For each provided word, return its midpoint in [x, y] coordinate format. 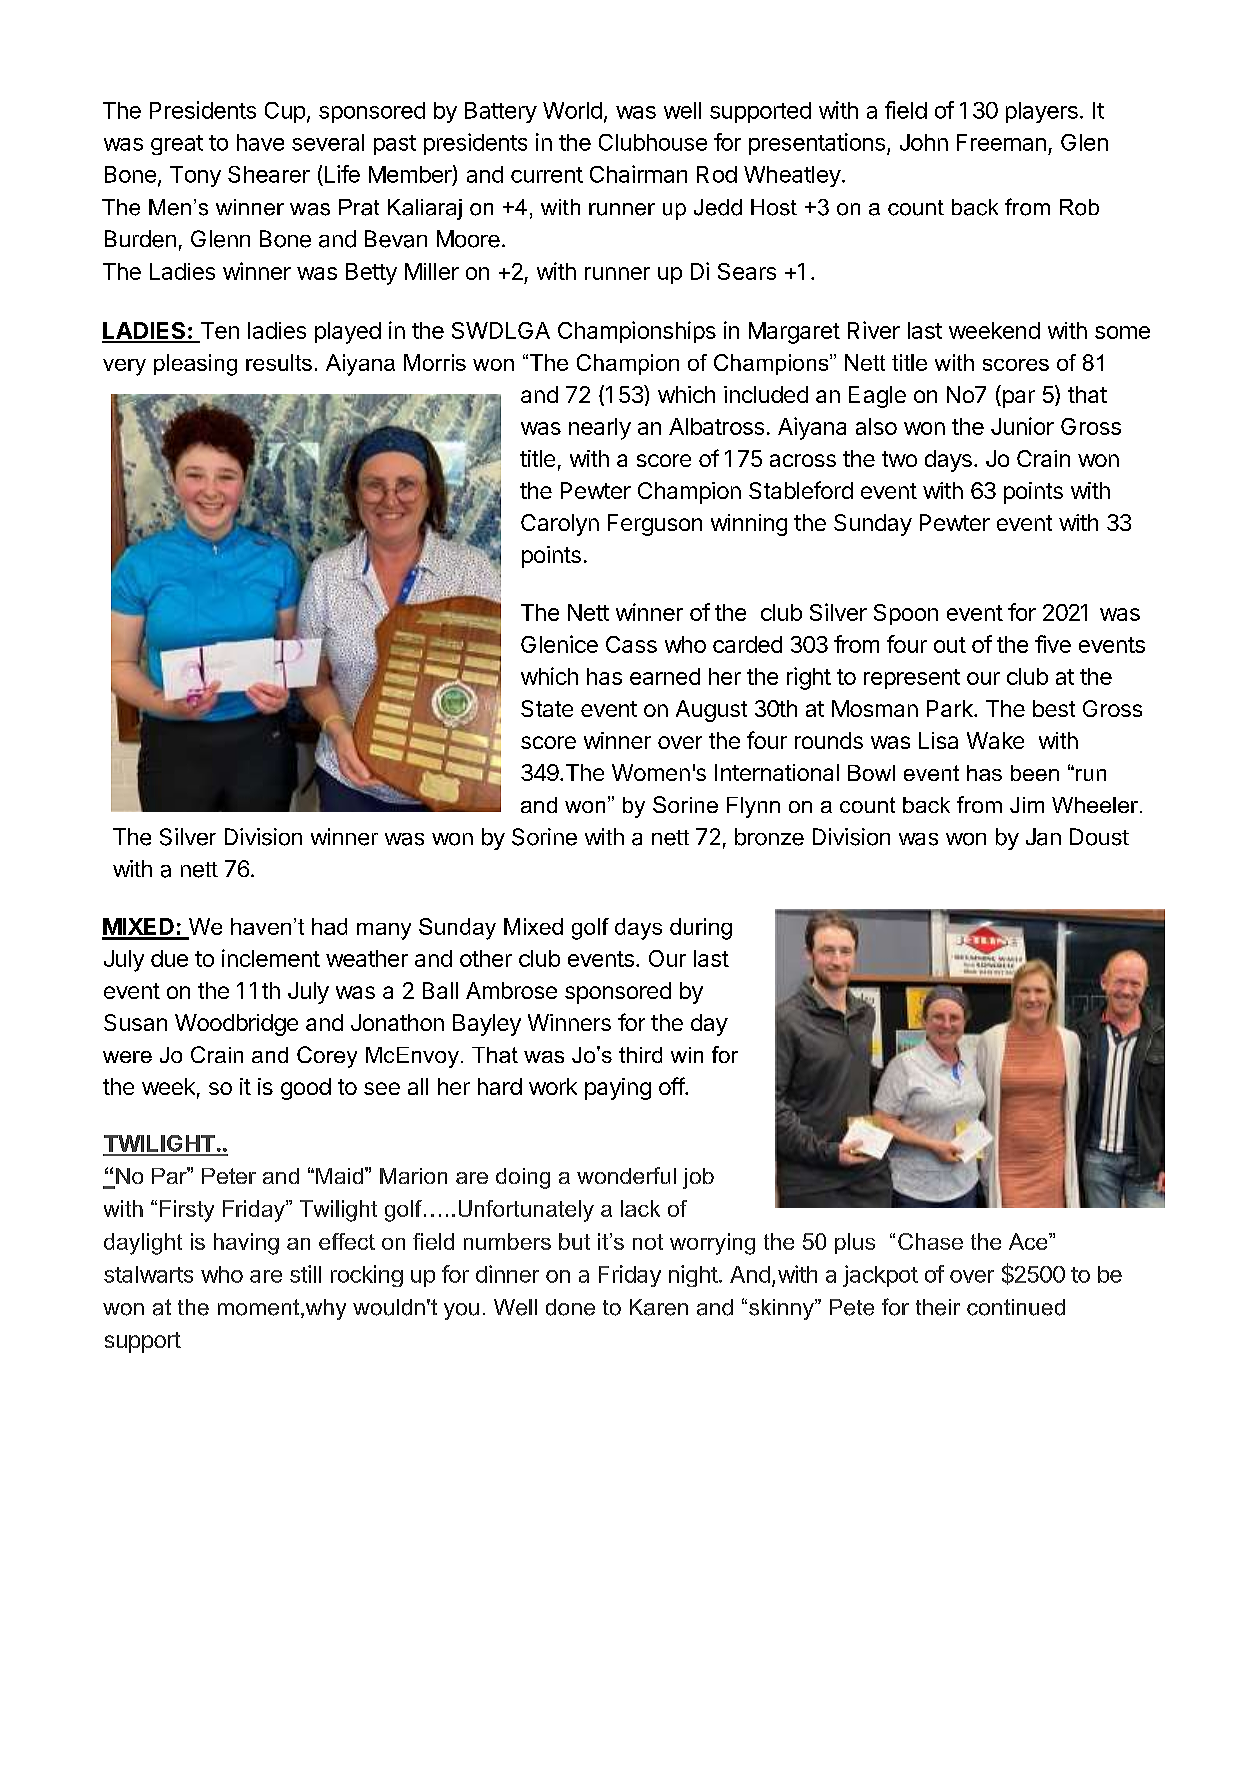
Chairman [638, 174]
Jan [1043, 837]
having [246, 1244]
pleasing [195, 365]
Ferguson [655, 525]
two [899, 459]
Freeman [1001, 142]
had [329, 926]
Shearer [269, 174]
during [701, 929]
